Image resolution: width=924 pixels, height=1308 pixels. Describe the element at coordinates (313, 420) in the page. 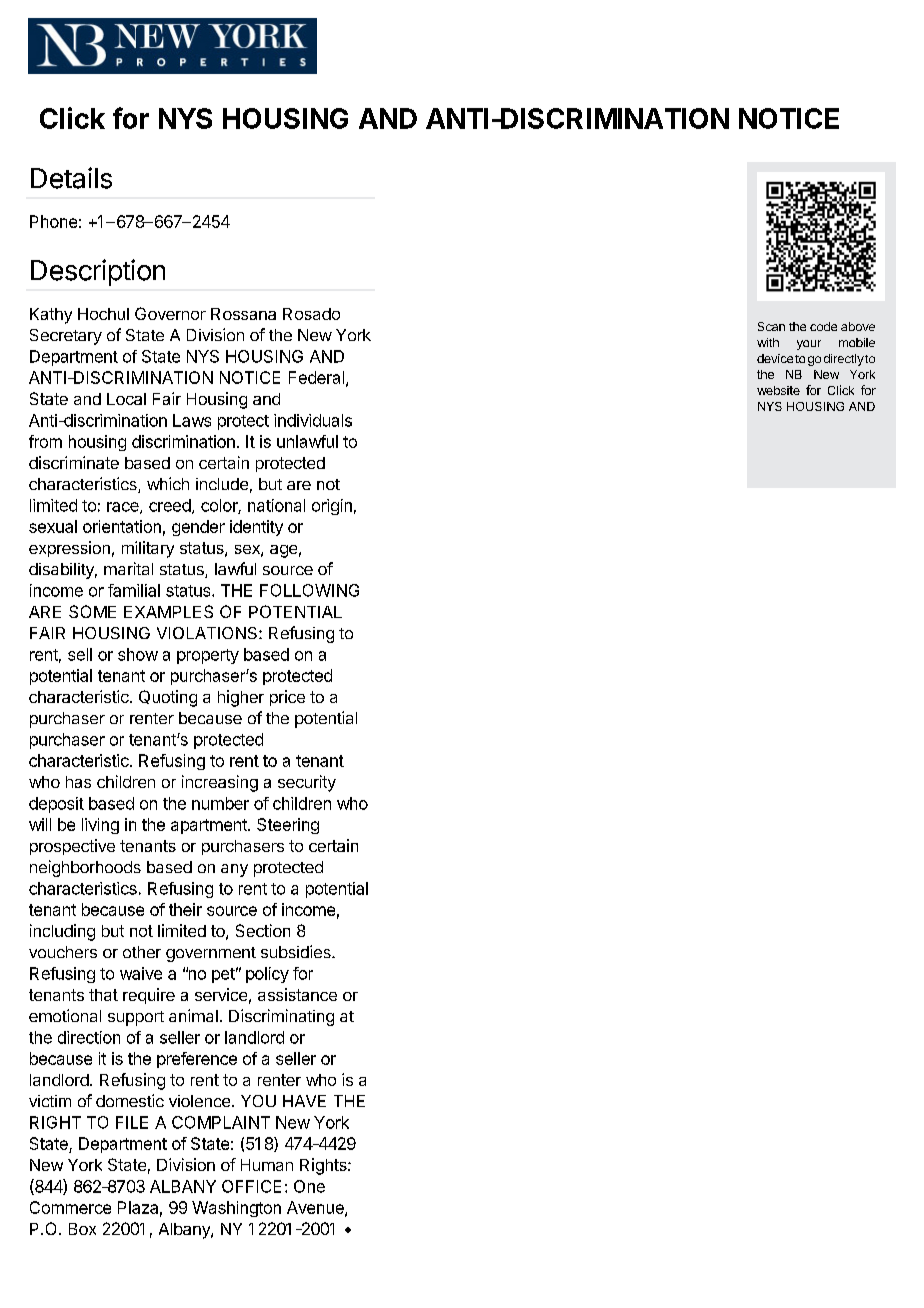

I see `individuals` at that location.
